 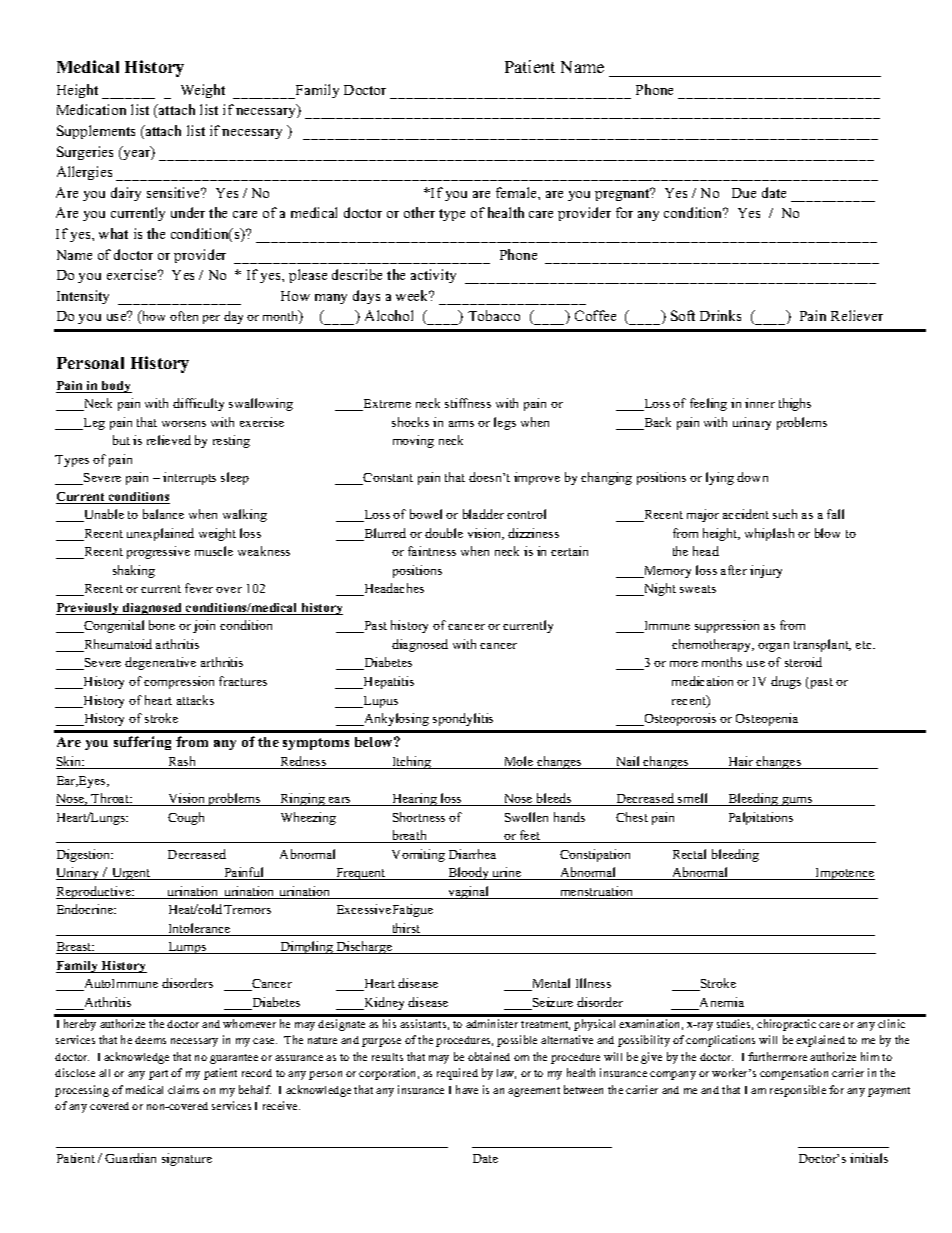 What do you see at coordinates (463, 719) in the page?
I see `spondylitis` at bounding box center [463, 719].
